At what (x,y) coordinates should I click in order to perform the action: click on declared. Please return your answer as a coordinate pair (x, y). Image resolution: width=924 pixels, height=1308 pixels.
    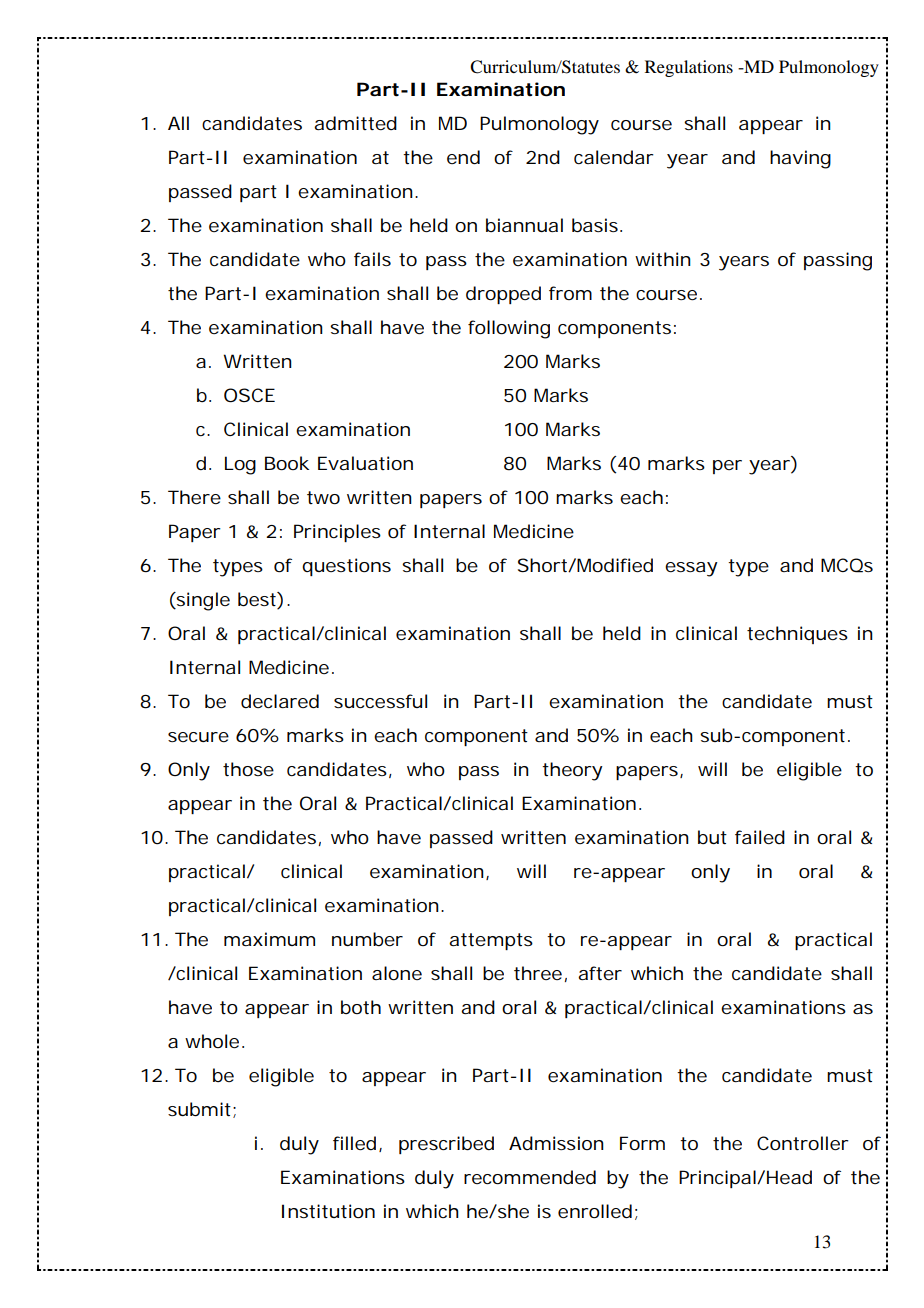
    Looking at the image, I should click on (280, 701).
